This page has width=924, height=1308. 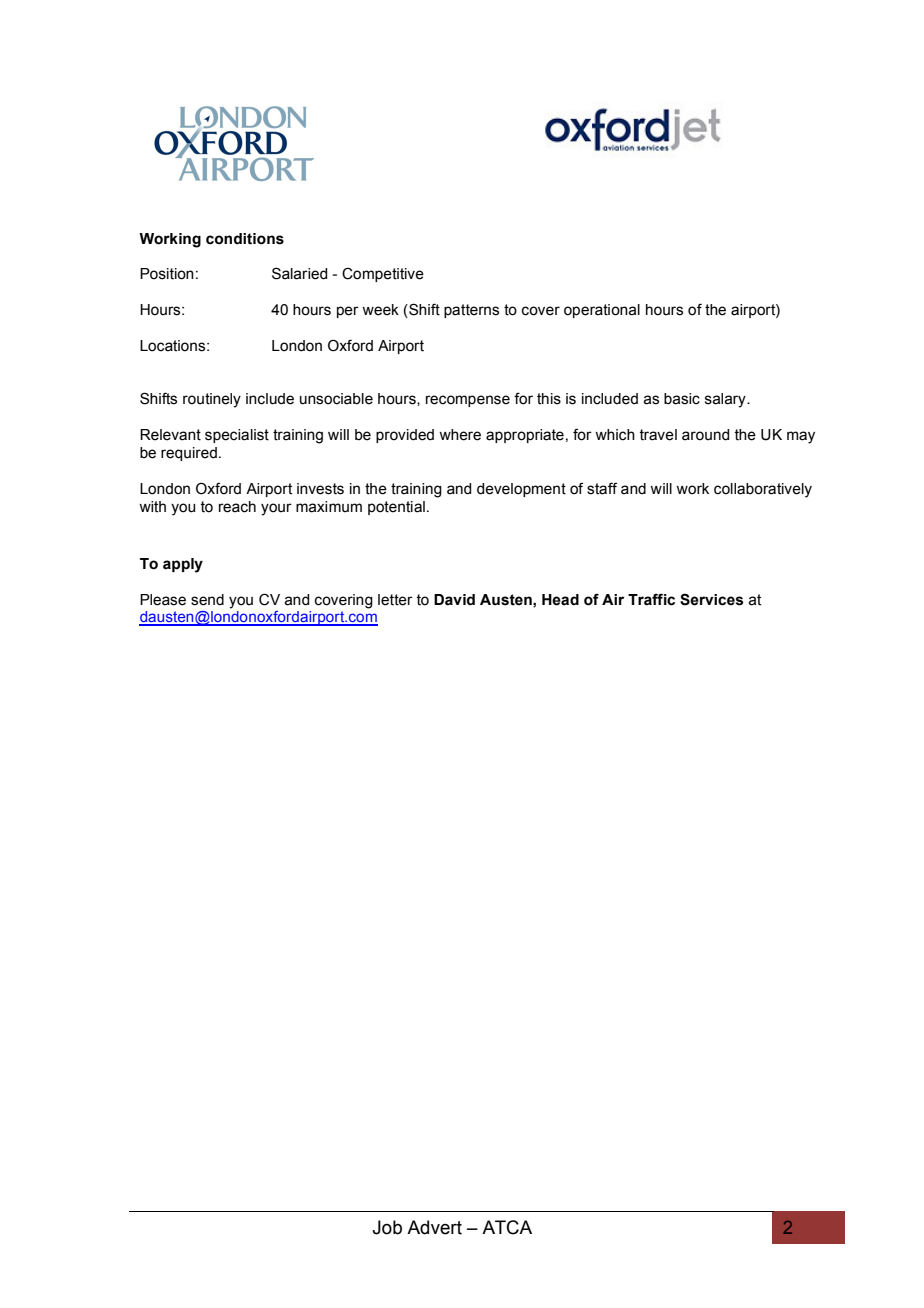 I want to click on Advert, so click(x=434, y=1227).
